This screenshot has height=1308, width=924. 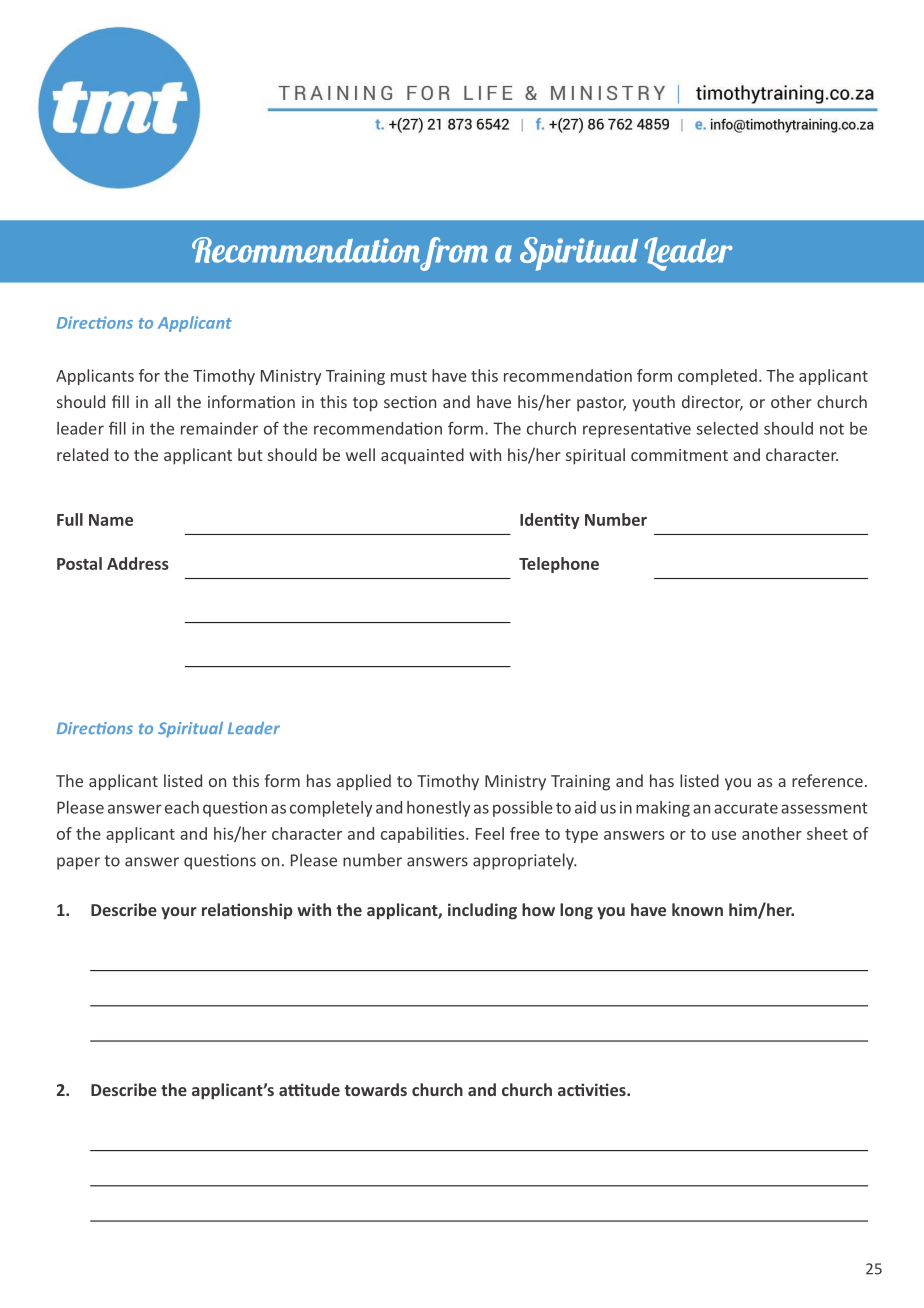 What do you see at coordinates (559, 565) in the screenshot?
I see `Telephone` at bounding box center [559, 565].
